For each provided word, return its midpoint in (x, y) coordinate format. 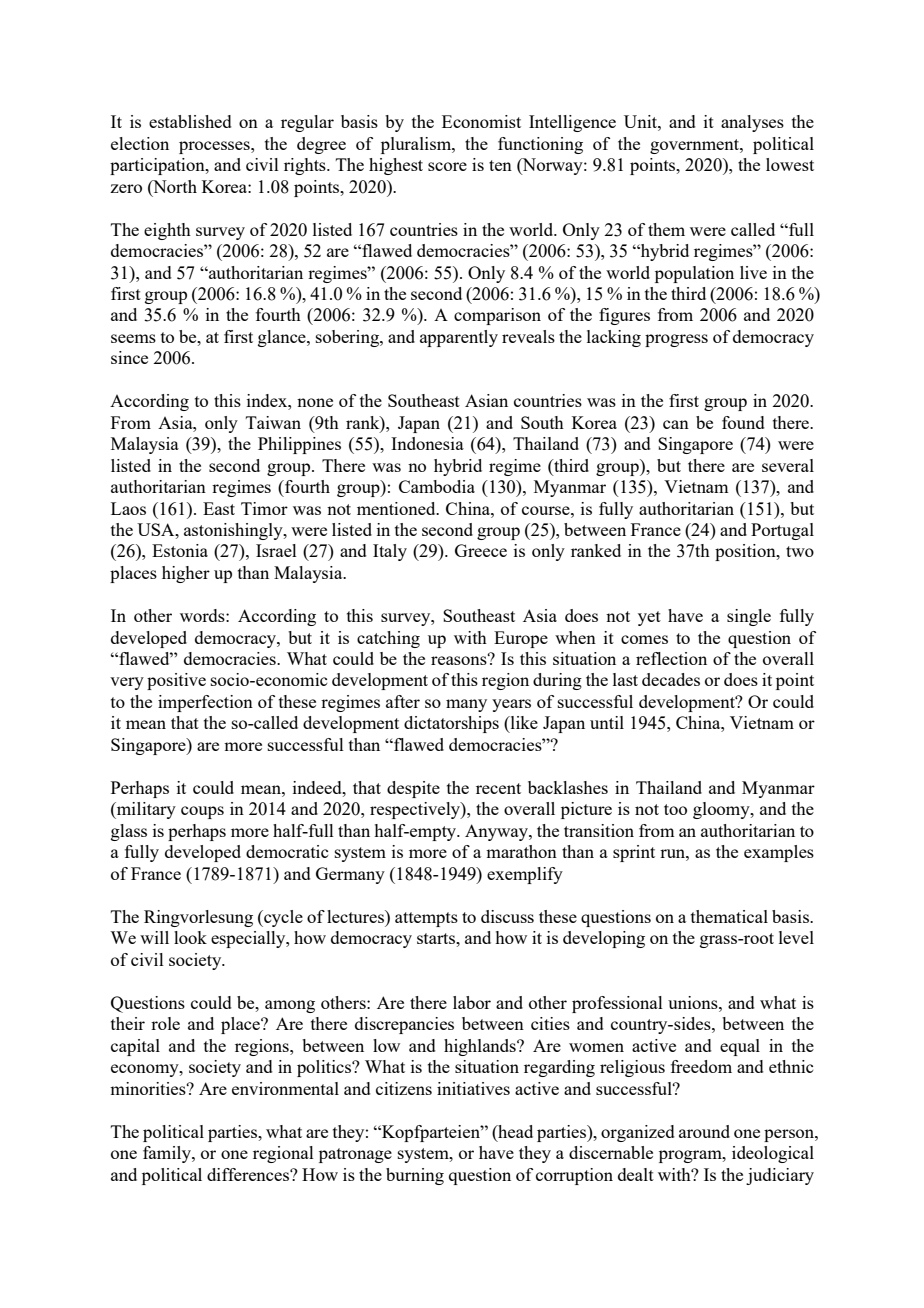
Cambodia (437, 486)
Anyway (497, 832)
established (190, 121)
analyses (752, 123)
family (168, 1154)
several (788, 465)
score (447, 166)
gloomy (722, 810)
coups (202, 812)
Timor (264, 508)
